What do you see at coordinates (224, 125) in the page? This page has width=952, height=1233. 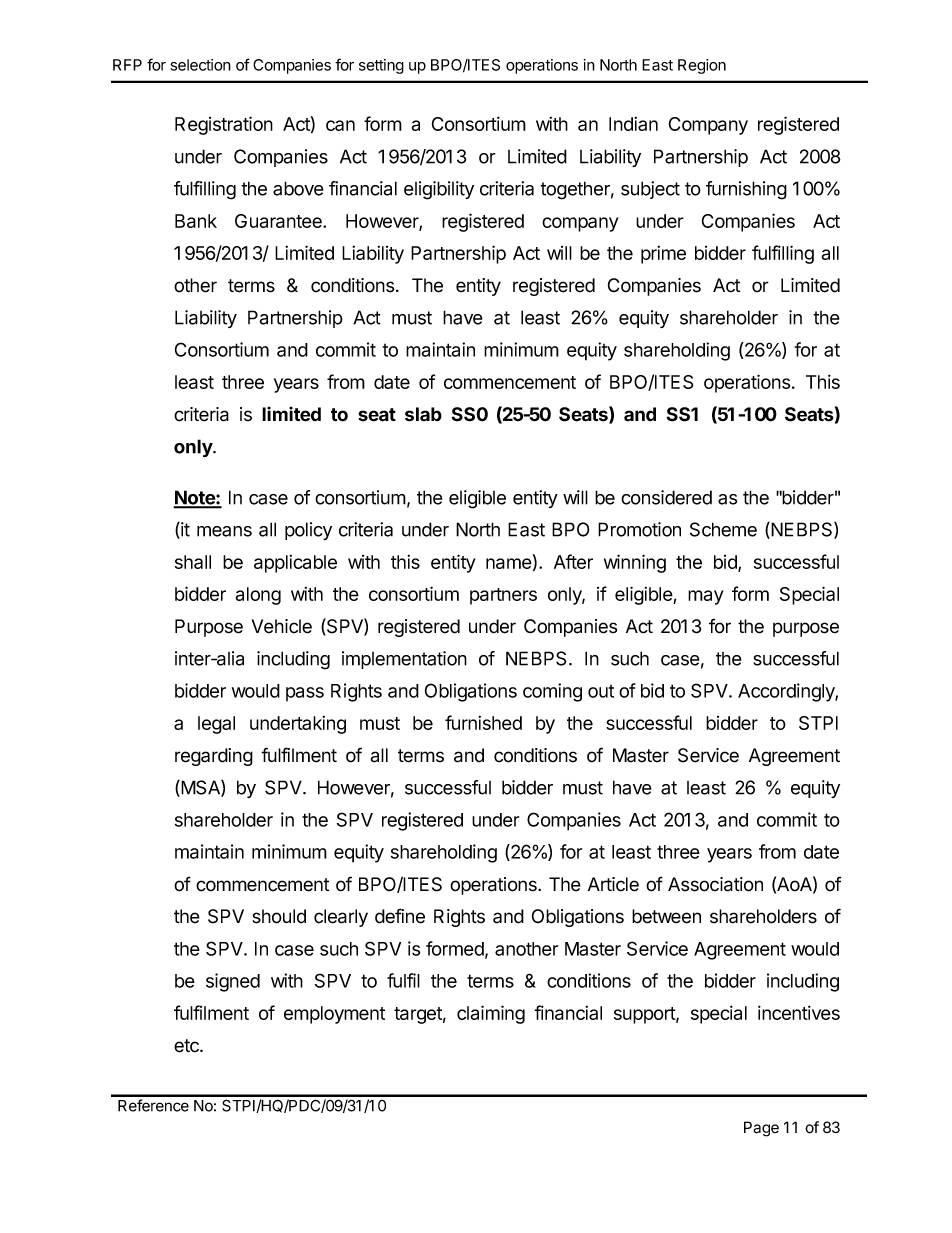 I see `Registration` at bounding box center [224, 125].
